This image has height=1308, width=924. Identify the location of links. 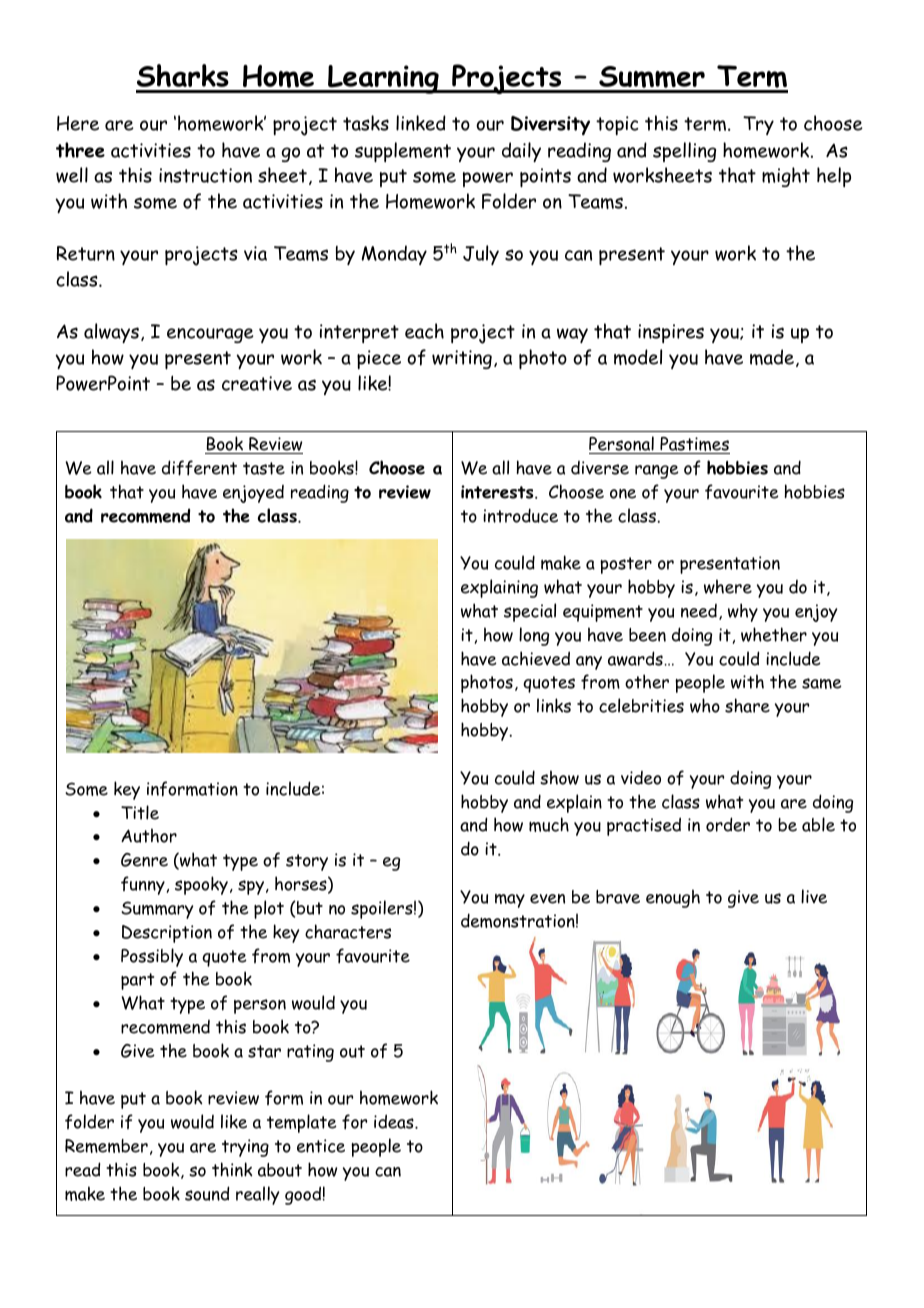
(554, 705).
